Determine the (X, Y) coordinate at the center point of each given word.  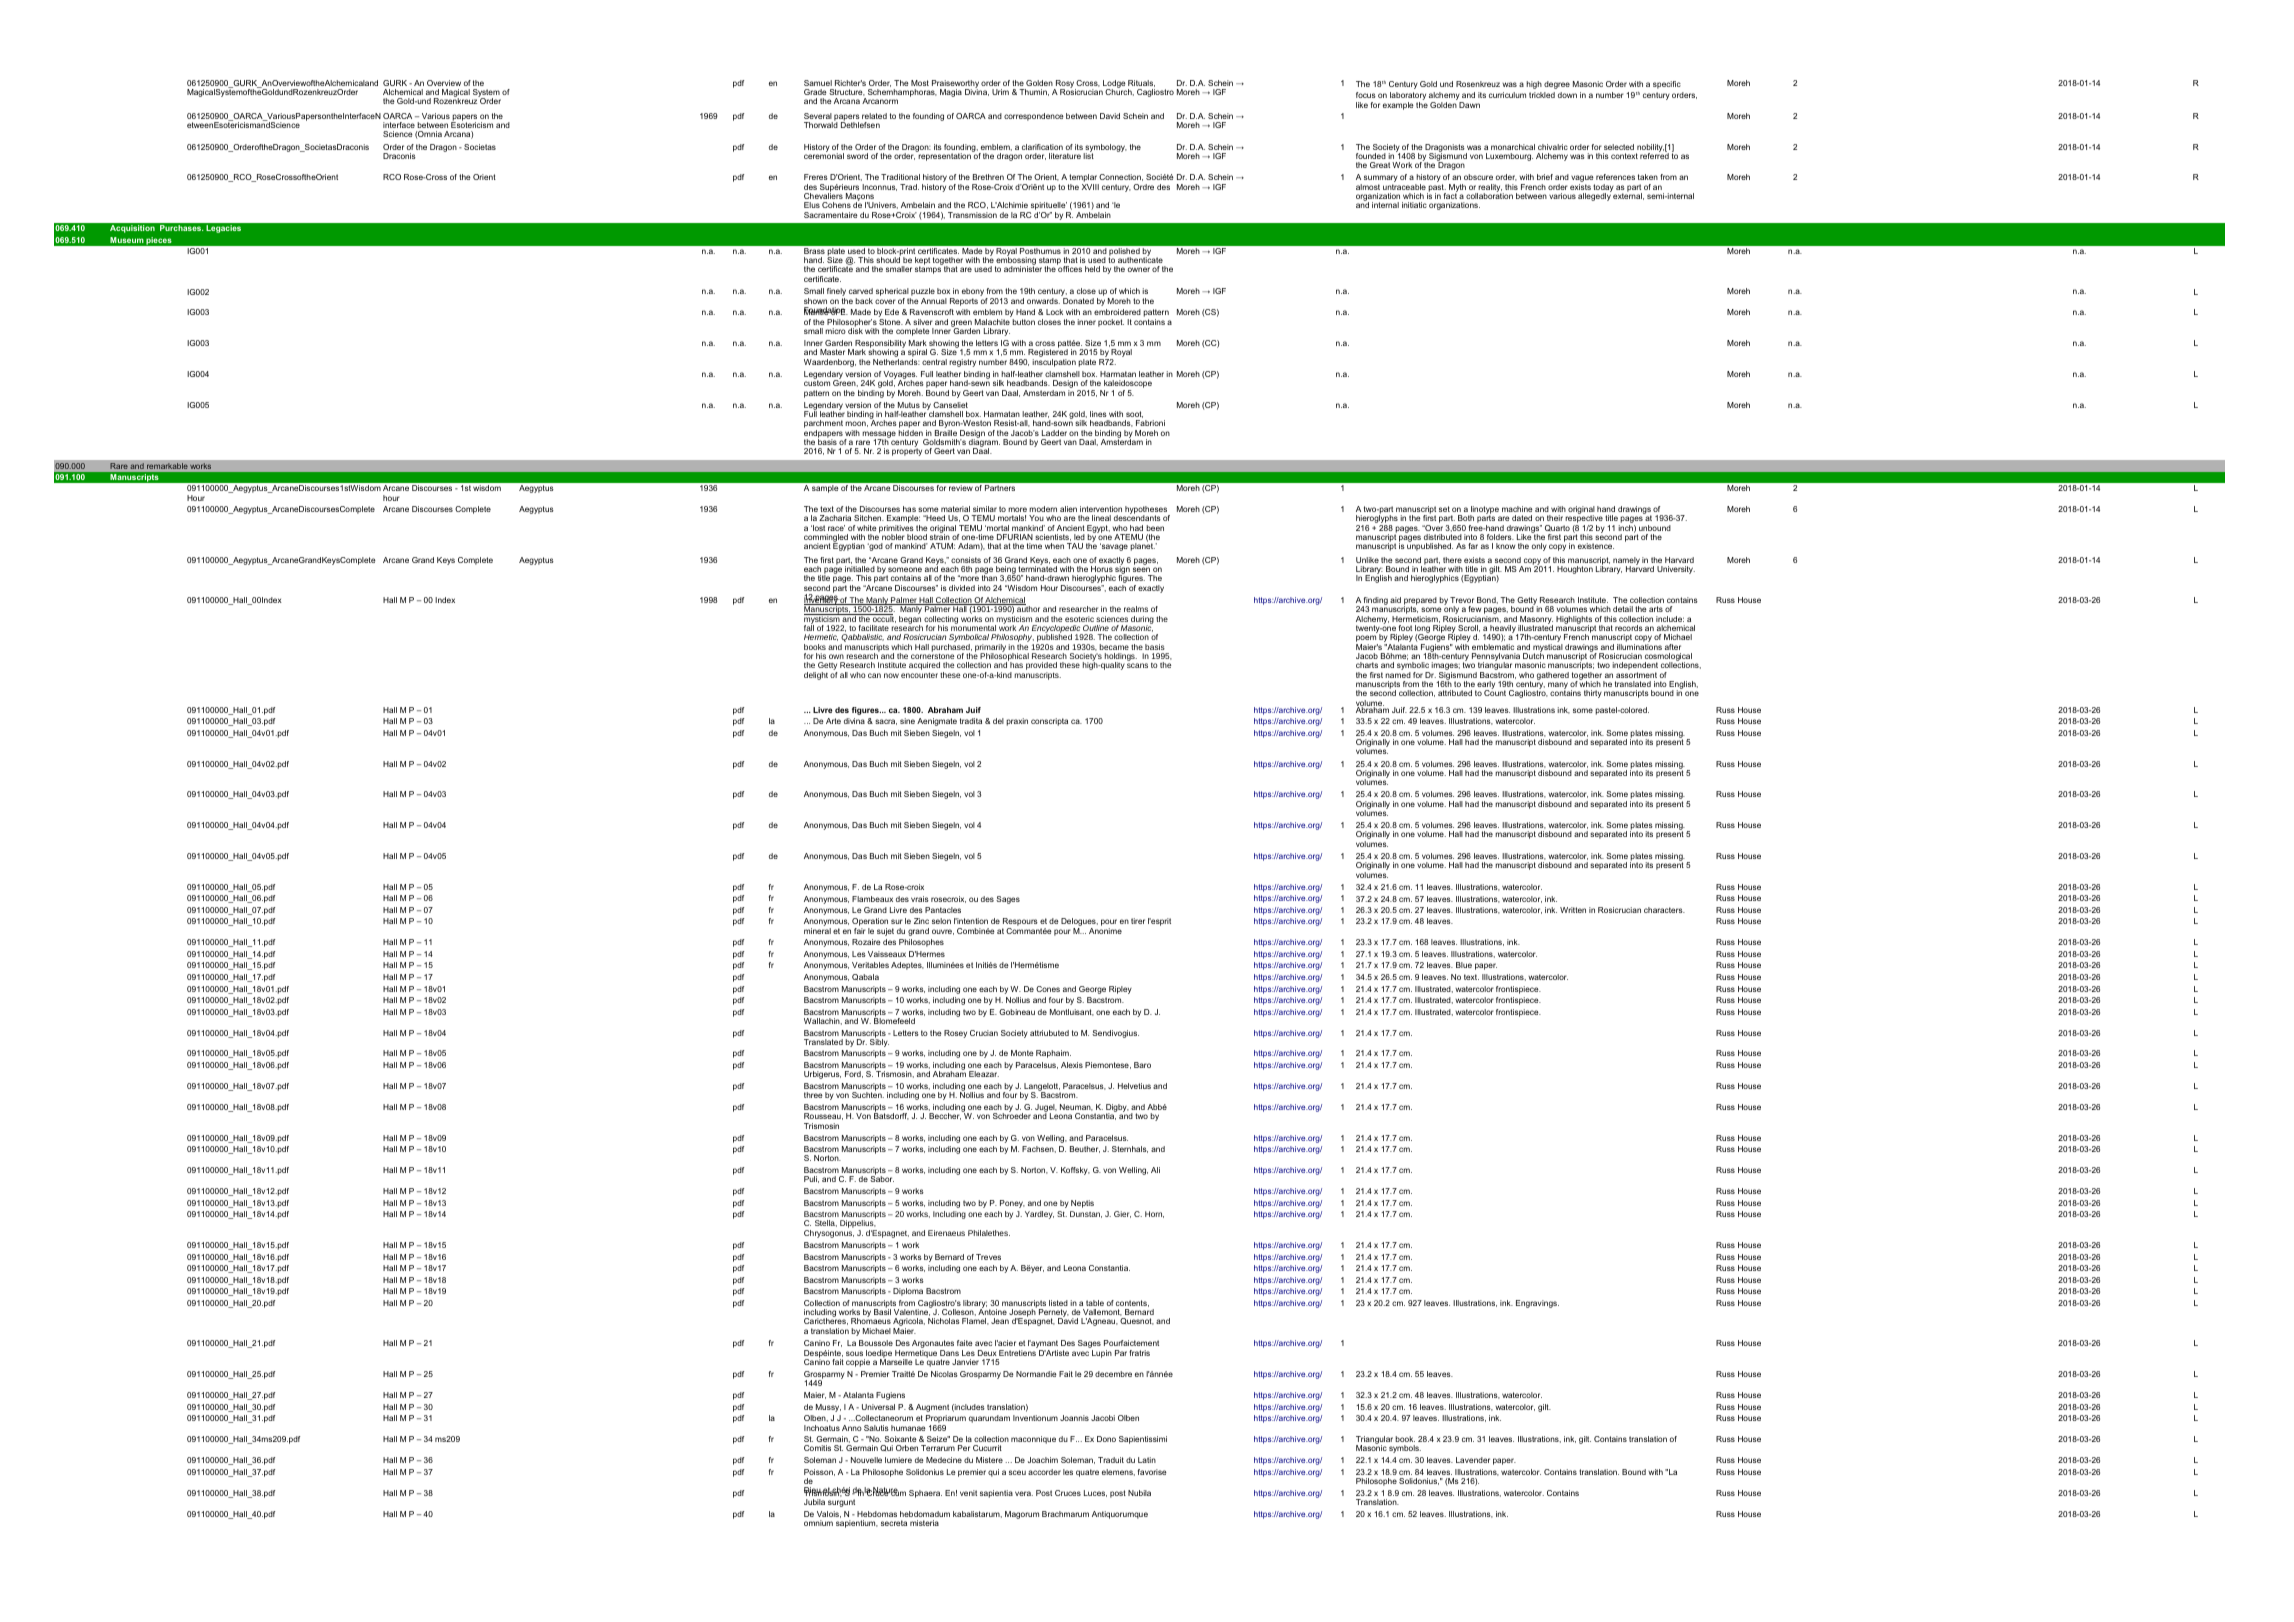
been (1155, 528)
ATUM (942, 546)
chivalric (1553, 147)
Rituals (1141, 83)
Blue (1464, 965)
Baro (1142, 1065)
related (874, 116)
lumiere (898, 1460)
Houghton (1575, 570)
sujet (885, 932)
